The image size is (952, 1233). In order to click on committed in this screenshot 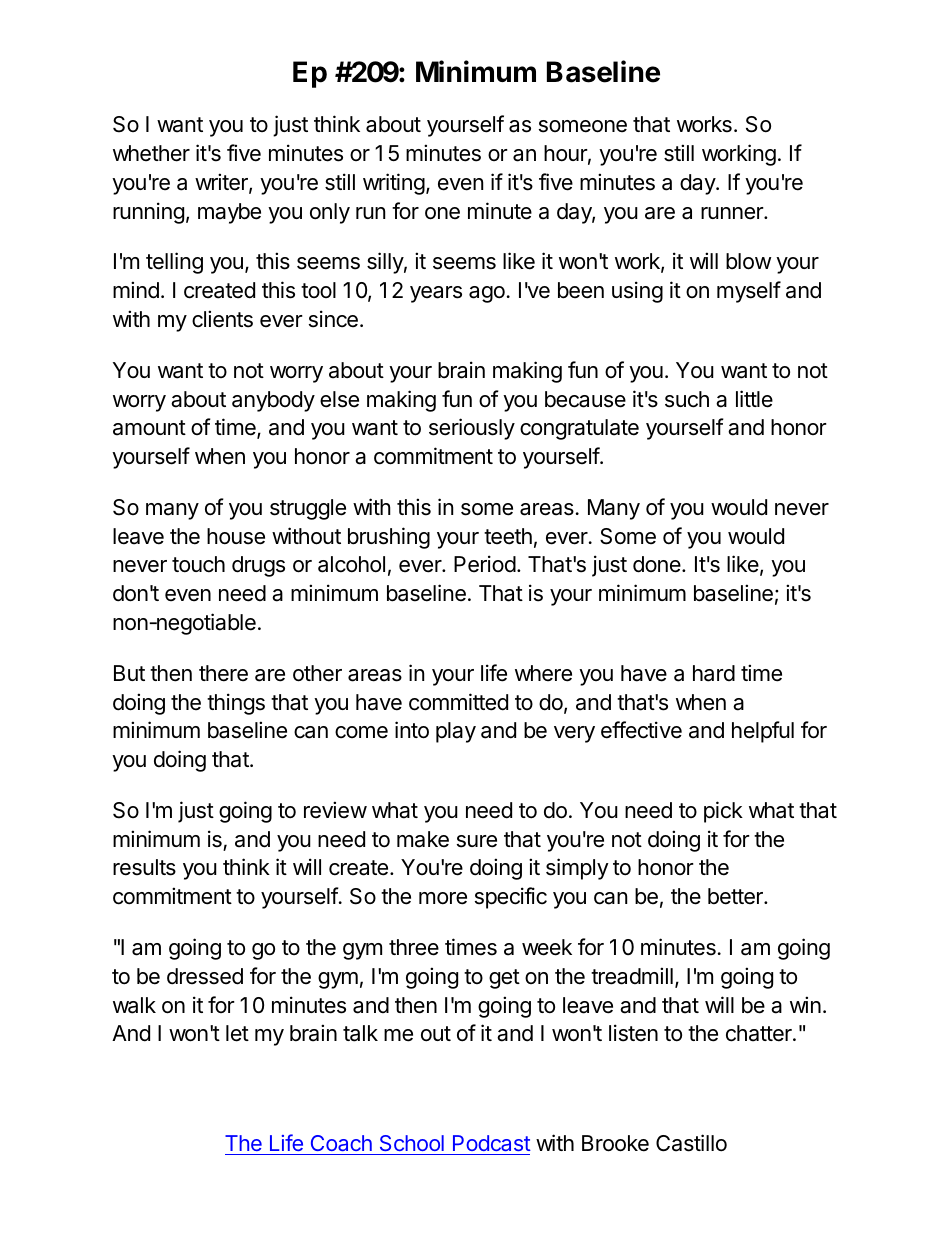, I will do `click(458, 702)`.
